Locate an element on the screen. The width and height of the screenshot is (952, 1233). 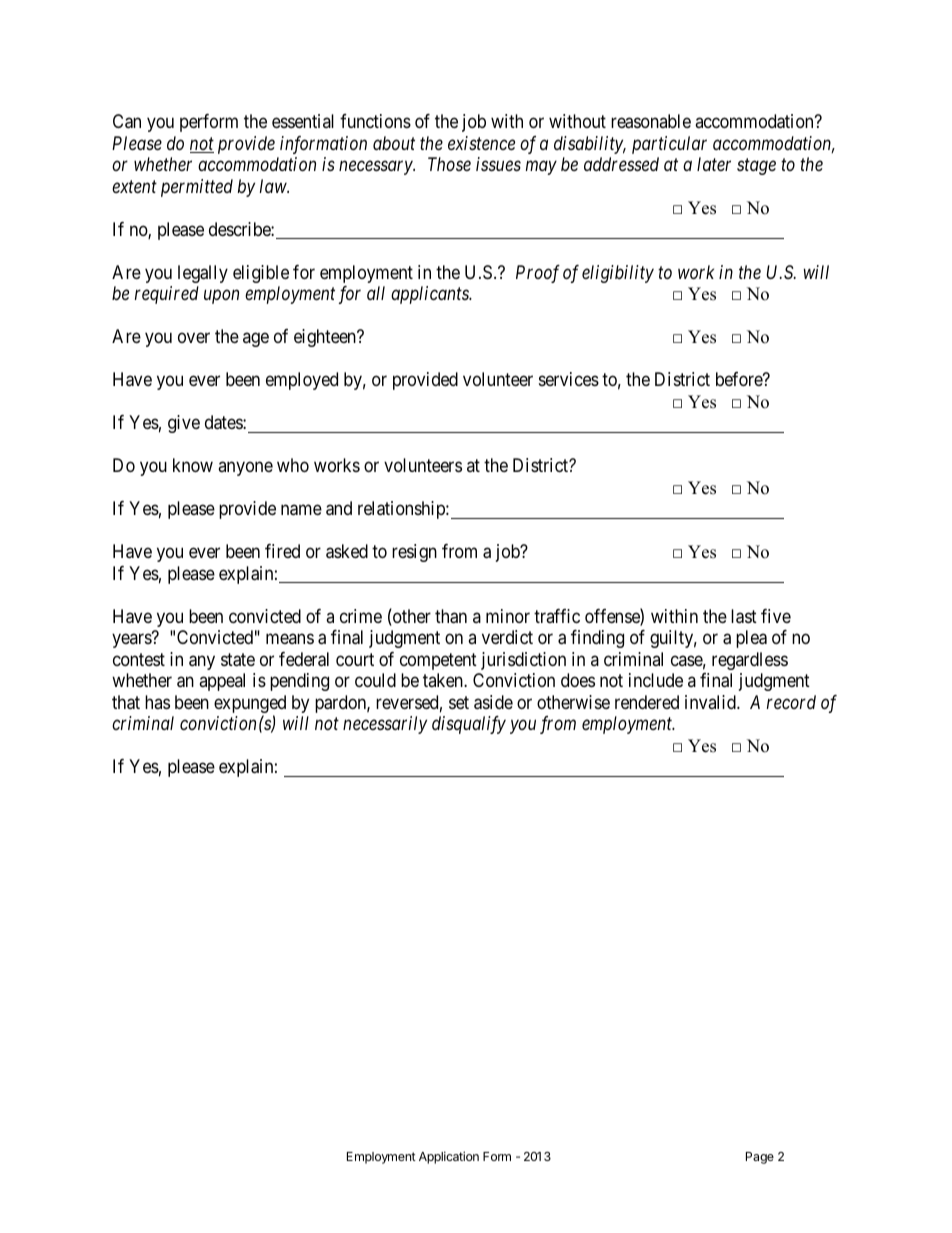
than is located at coordinates (451, 616).
